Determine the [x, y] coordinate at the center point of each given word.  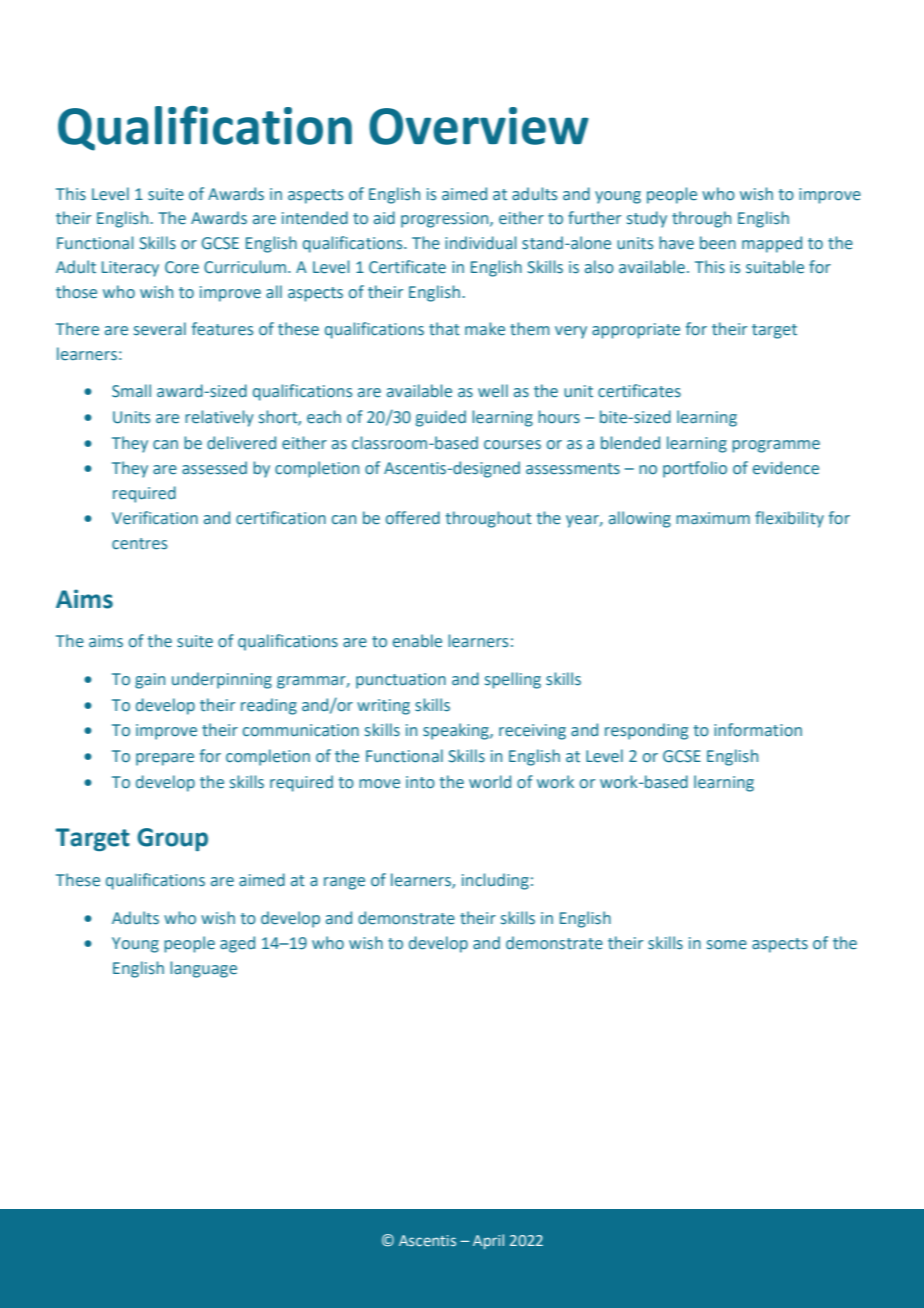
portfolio [695, 469]
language [203, 969]
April [488, 1241]
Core [182, 267]
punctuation [401, 681]
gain [150, 681]
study [647, 219]
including [495, 881]
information [758, 730]
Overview [479, 126]
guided [441, 418]
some [727, 945]
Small [131, 391]
